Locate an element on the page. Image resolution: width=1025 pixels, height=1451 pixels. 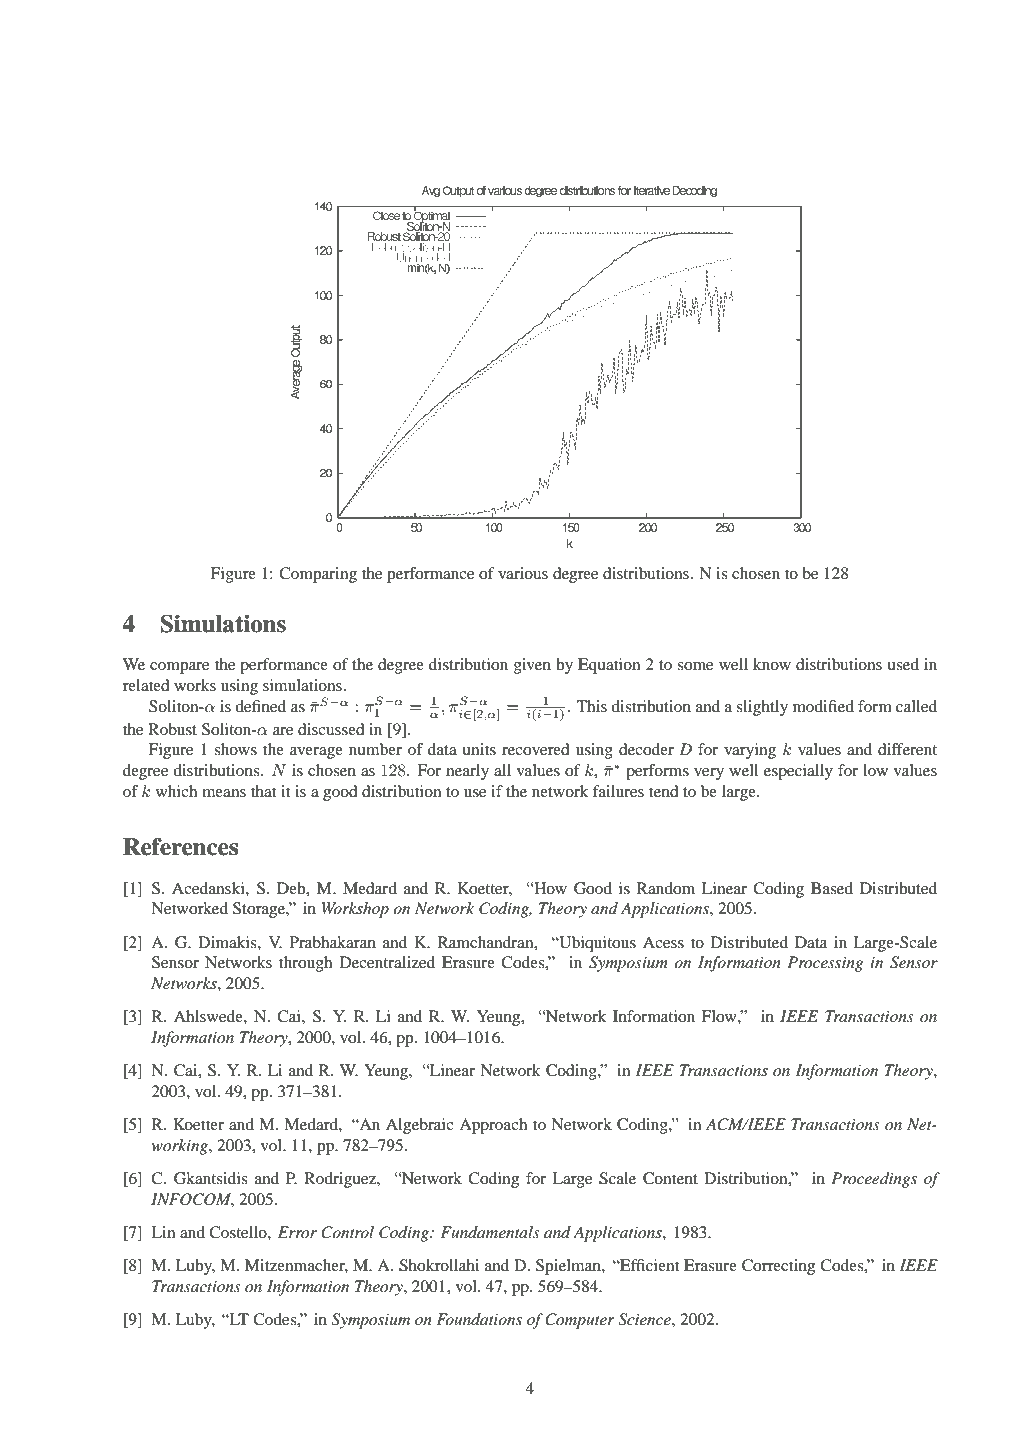
know is located at coordinates (772, 664).
